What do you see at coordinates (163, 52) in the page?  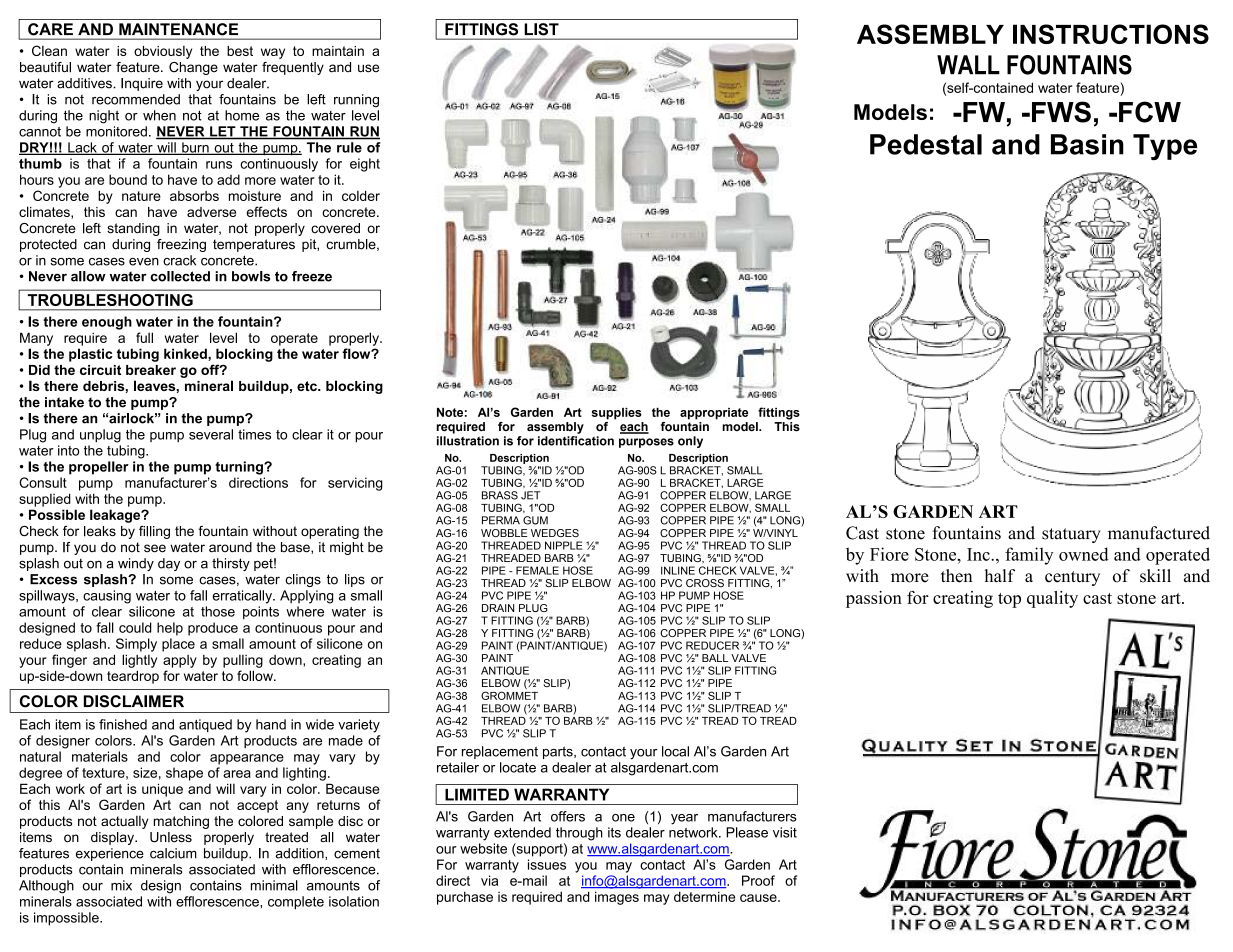 I see `obviously` at bounding box center [163, 52].
